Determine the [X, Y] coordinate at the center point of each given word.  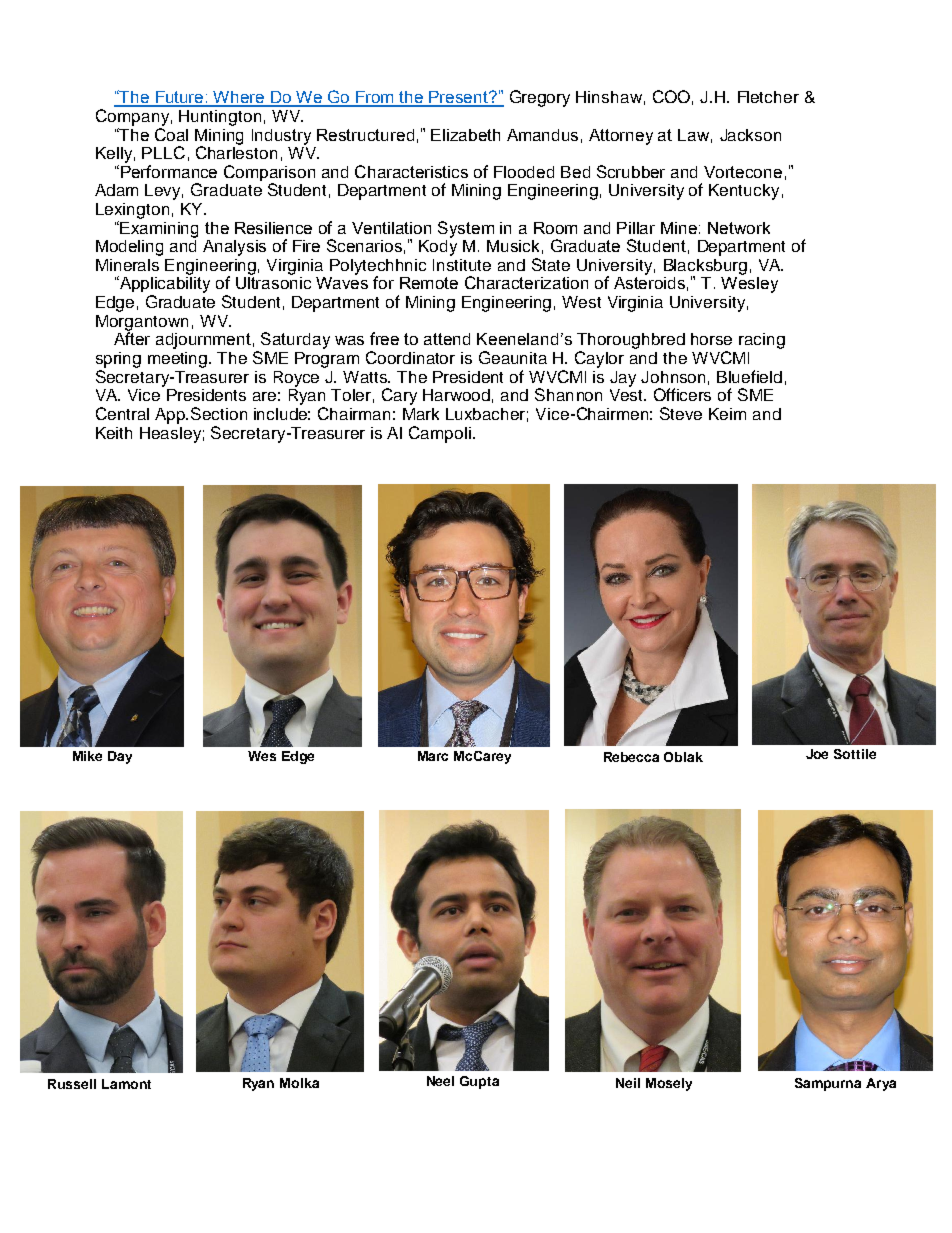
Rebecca [631, 757]
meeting [179, 360]
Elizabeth [465, 135]
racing [762, 341]
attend [447, 339]
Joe [817, 754]
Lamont [126, 1084]
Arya [881, 1084]
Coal [171, 133]
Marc [433, 756]
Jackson [750, 135]
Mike [87, 756]
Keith [114, 433]
